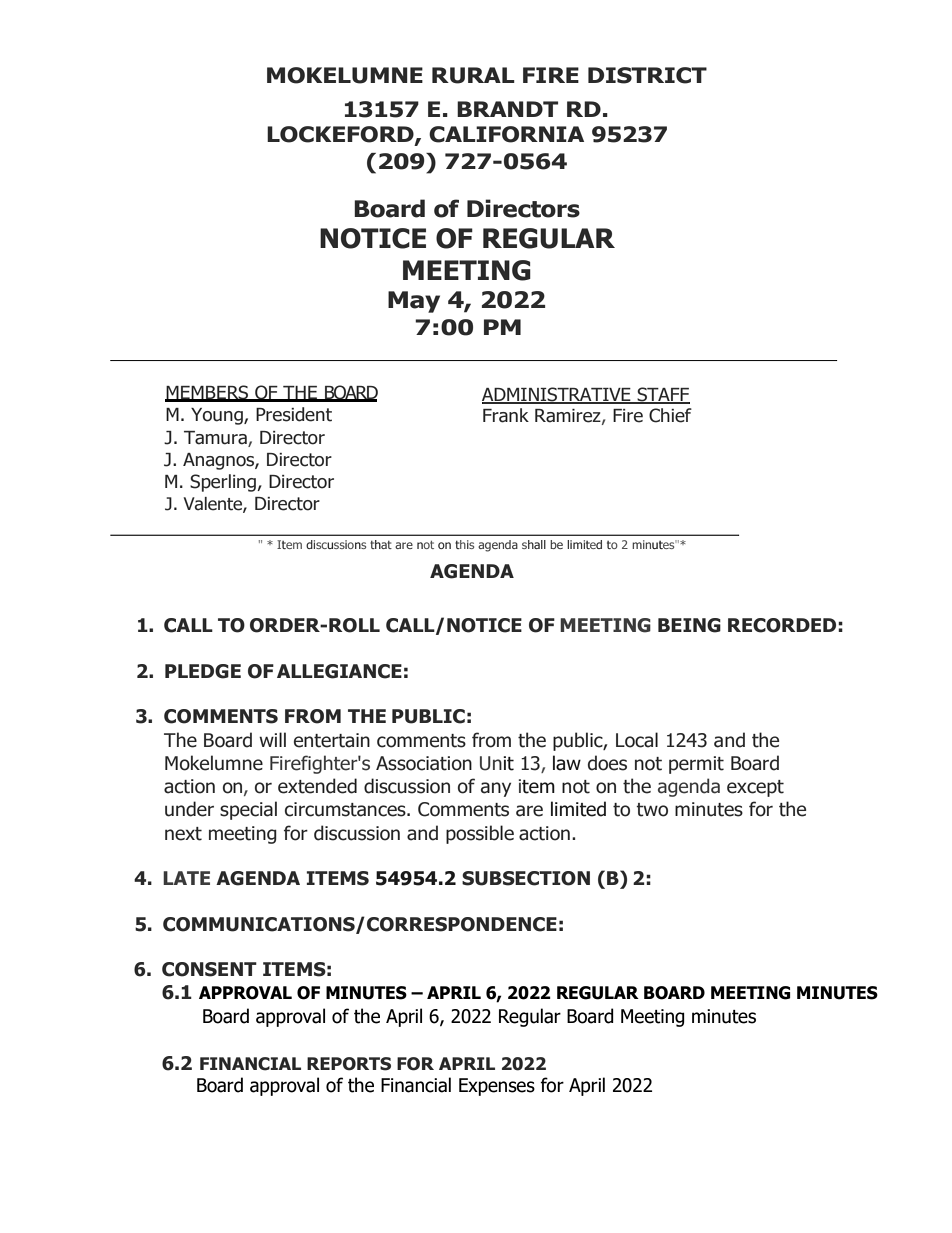  What do you see at coordinates (248, 810) in the image?
I see `special` at bounding box center [248, 810].
